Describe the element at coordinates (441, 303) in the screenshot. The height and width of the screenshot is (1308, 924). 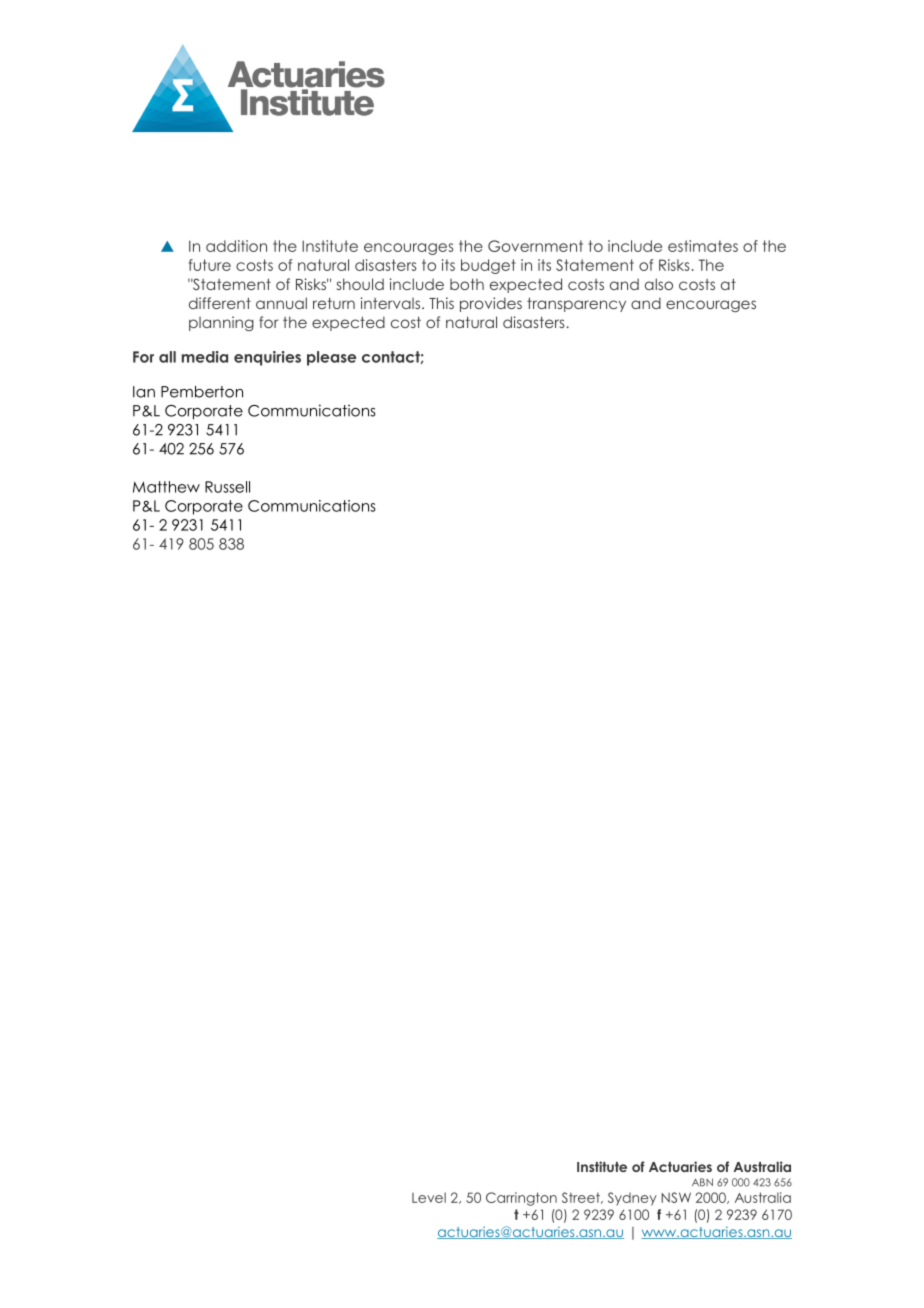
I see `This` at that location.
